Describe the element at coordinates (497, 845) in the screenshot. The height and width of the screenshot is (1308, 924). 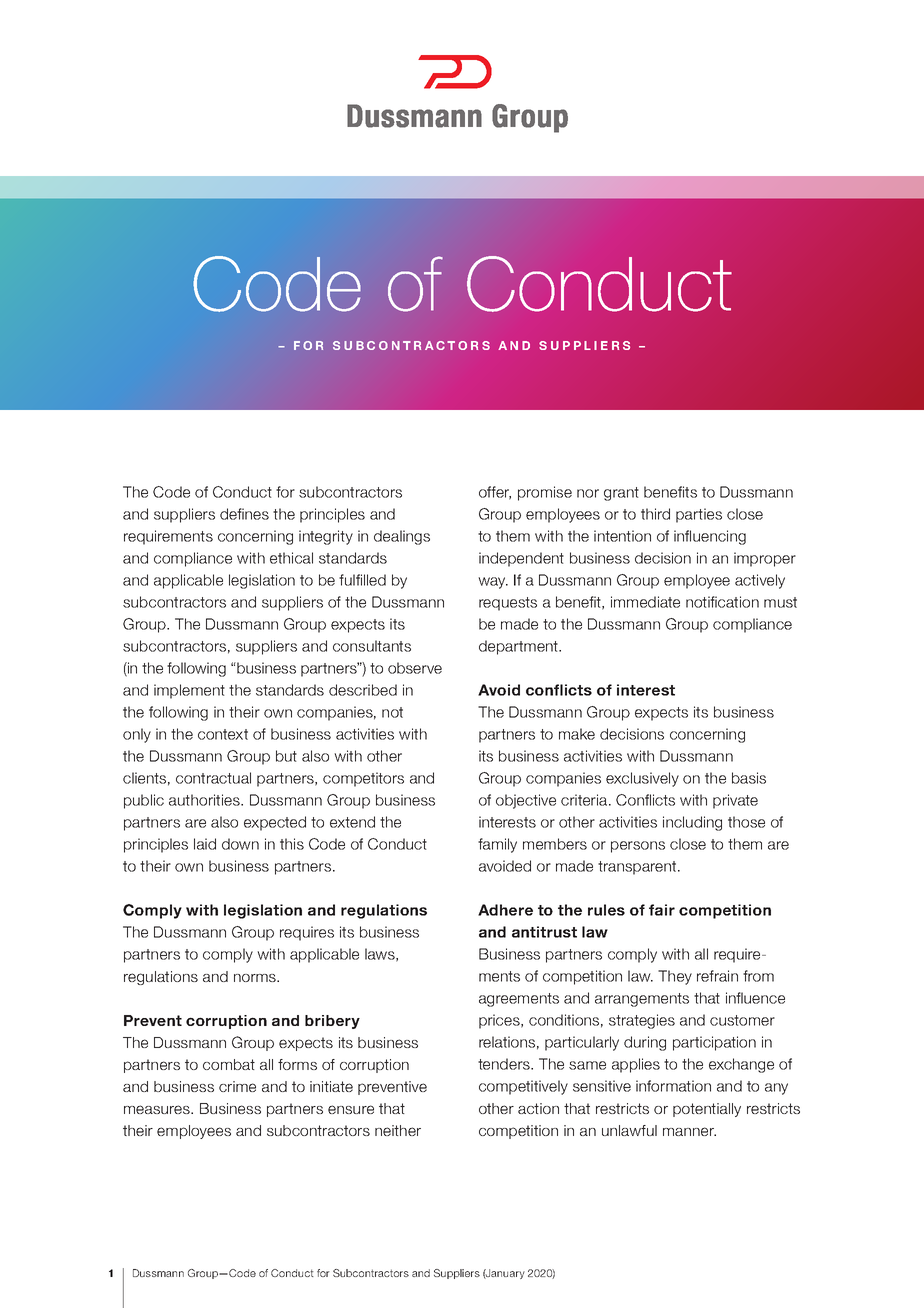
I see `family` at that location.
